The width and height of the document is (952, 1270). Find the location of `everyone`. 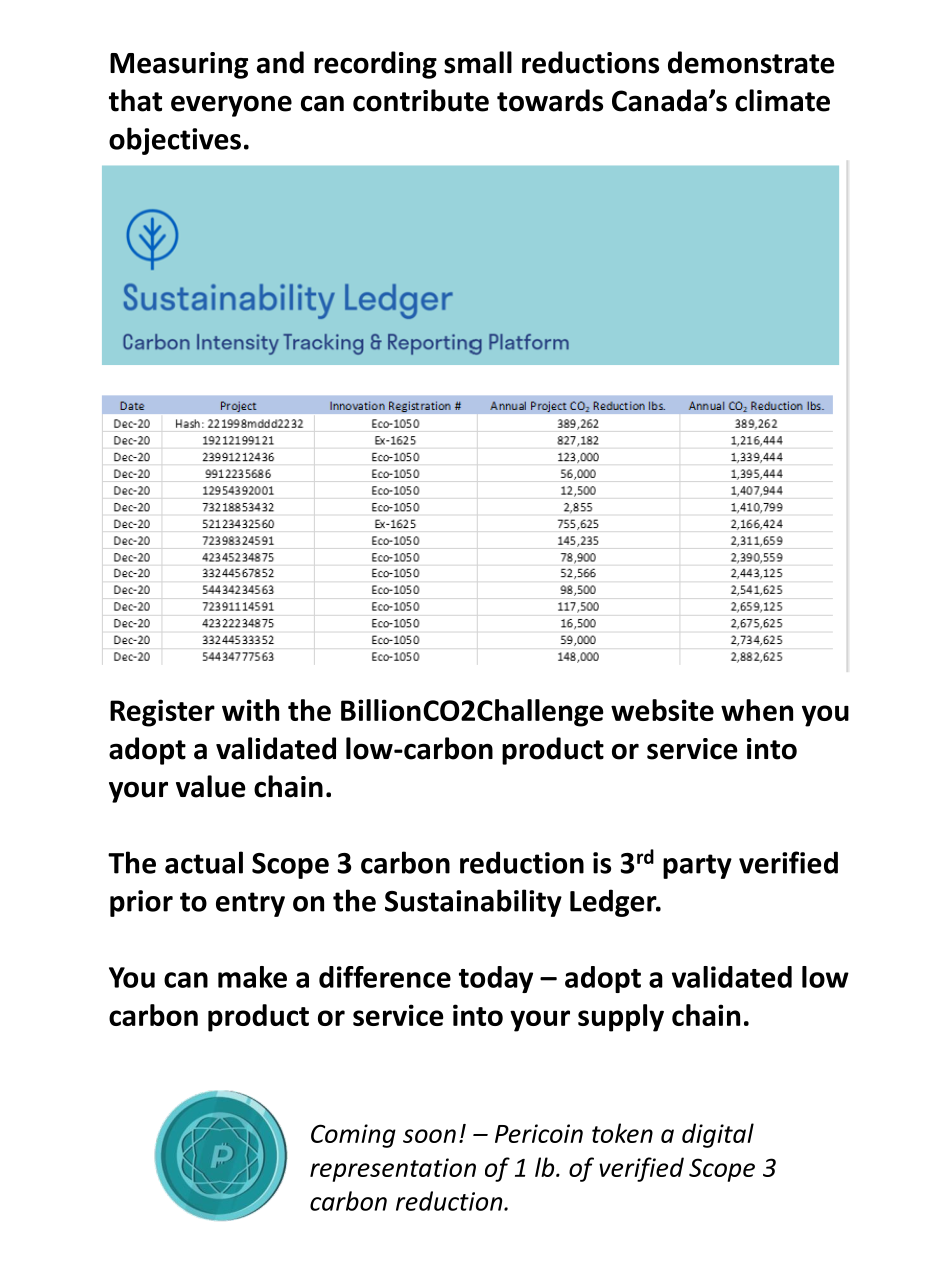

everyone is located at coordinates (231, 106).
